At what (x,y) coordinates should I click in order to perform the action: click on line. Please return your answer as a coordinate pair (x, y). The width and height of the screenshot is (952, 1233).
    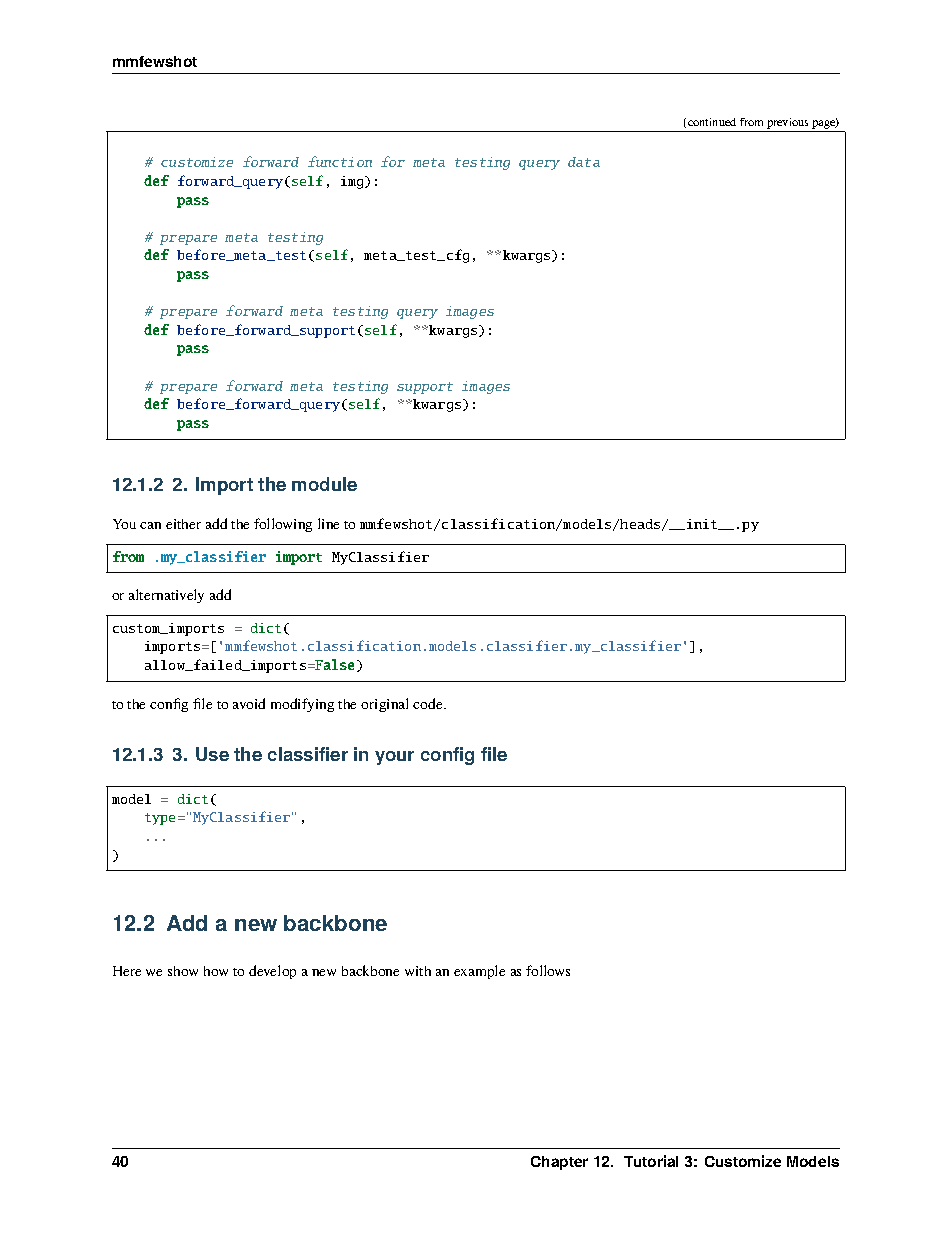
    Looking at the image, I should click on (328, 523).
